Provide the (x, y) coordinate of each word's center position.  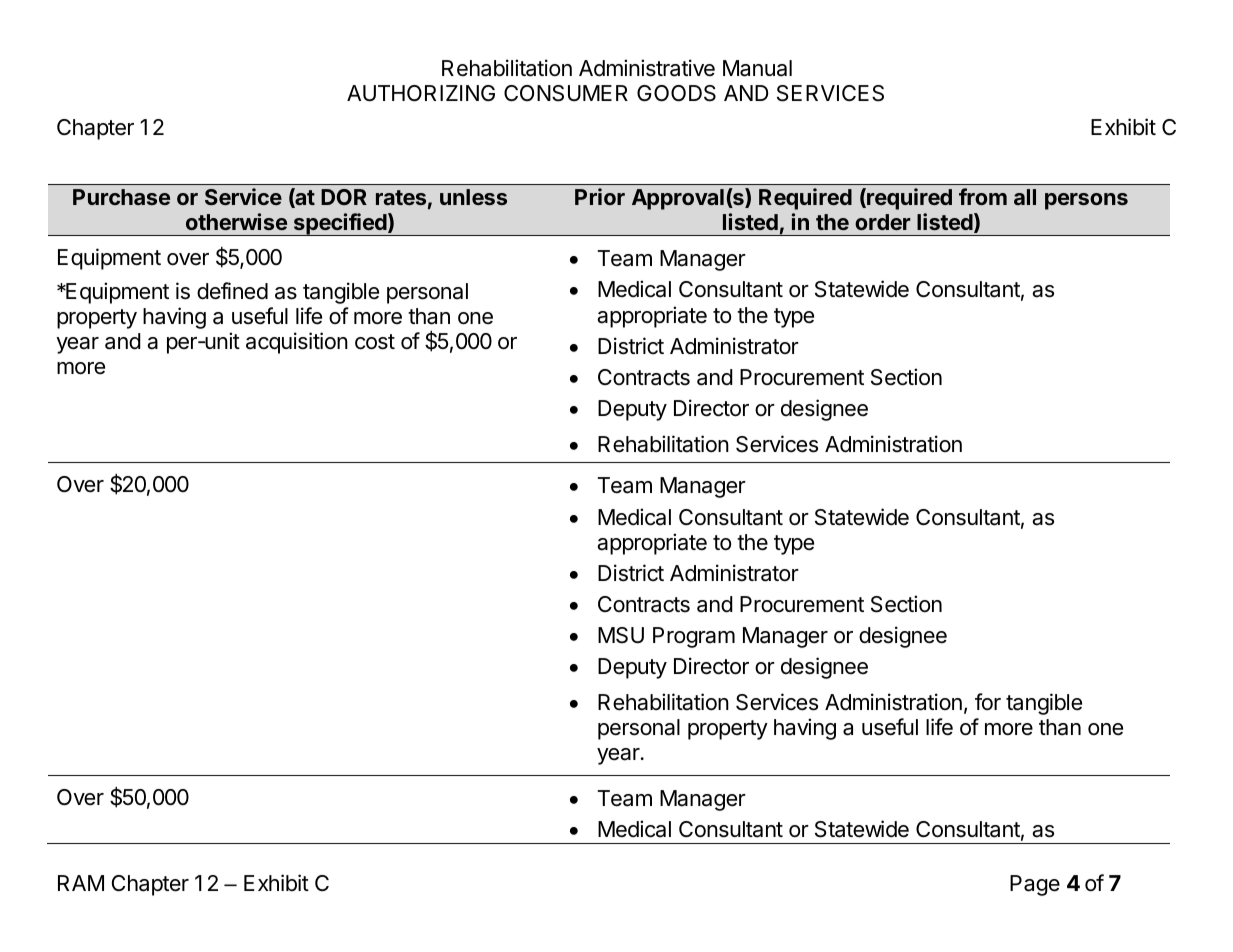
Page (1035, 885)
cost (375, 342)
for (988, 702)
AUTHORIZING (421, 93)
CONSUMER (566, 93)
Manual (757, 68)
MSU (621, 635)
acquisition (297, 343)
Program (694, 637)
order (883, 222)
